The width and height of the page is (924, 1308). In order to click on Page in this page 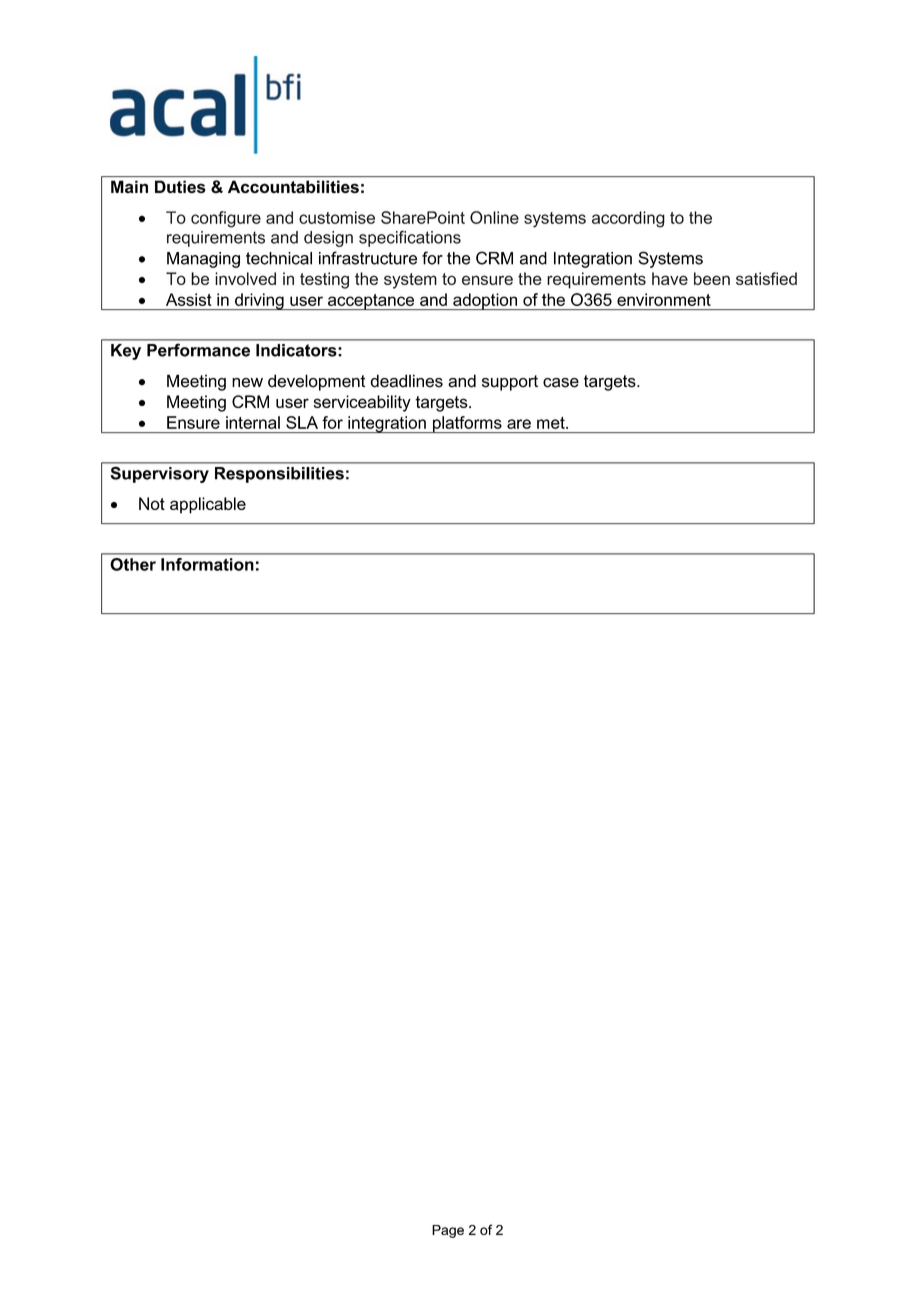, I will do `click(448, 1231)`.
